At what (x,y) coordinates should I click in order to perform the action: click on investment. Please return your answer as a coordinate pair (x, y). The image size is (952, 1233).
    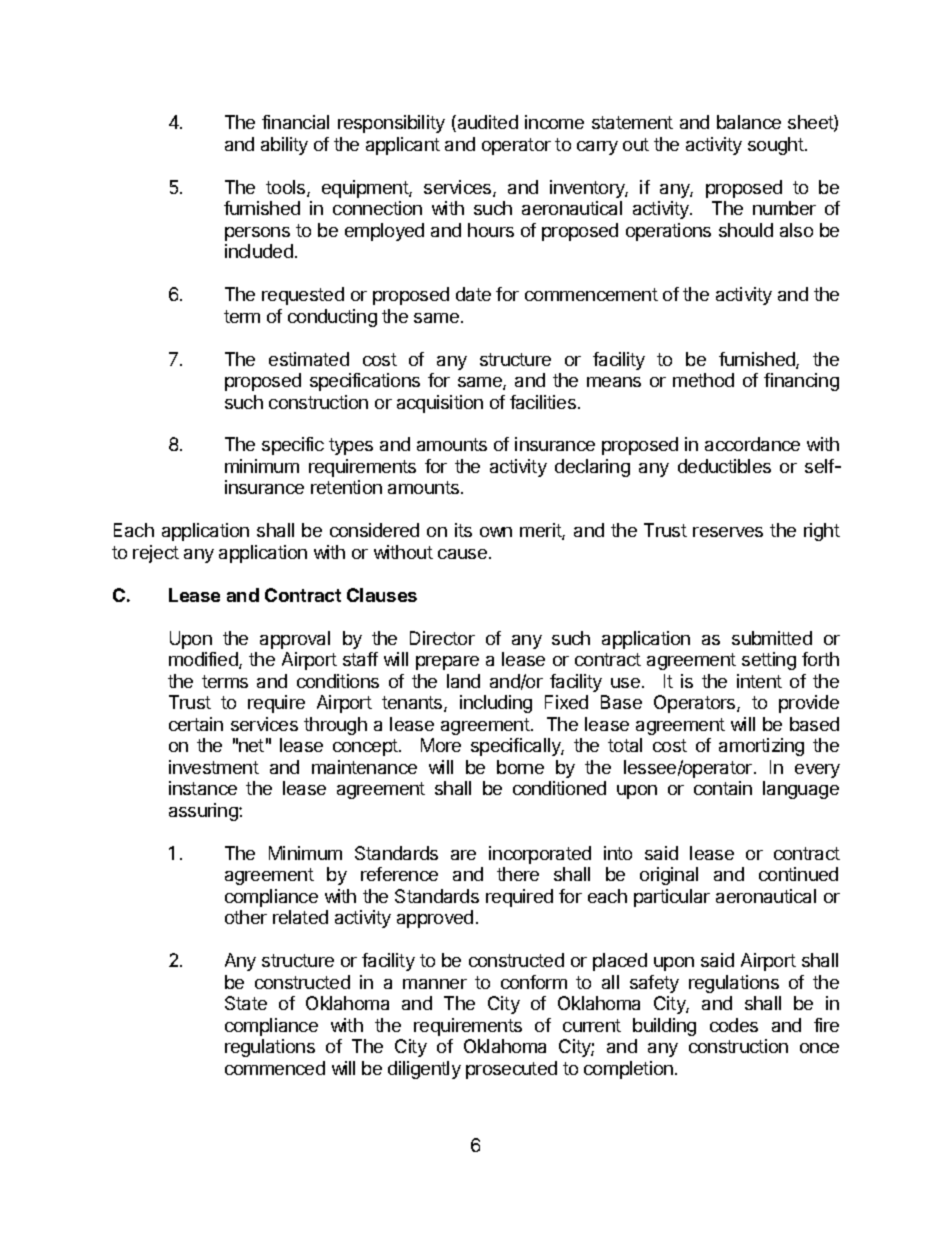
    Looking at the image, I should click on (214, 767).
